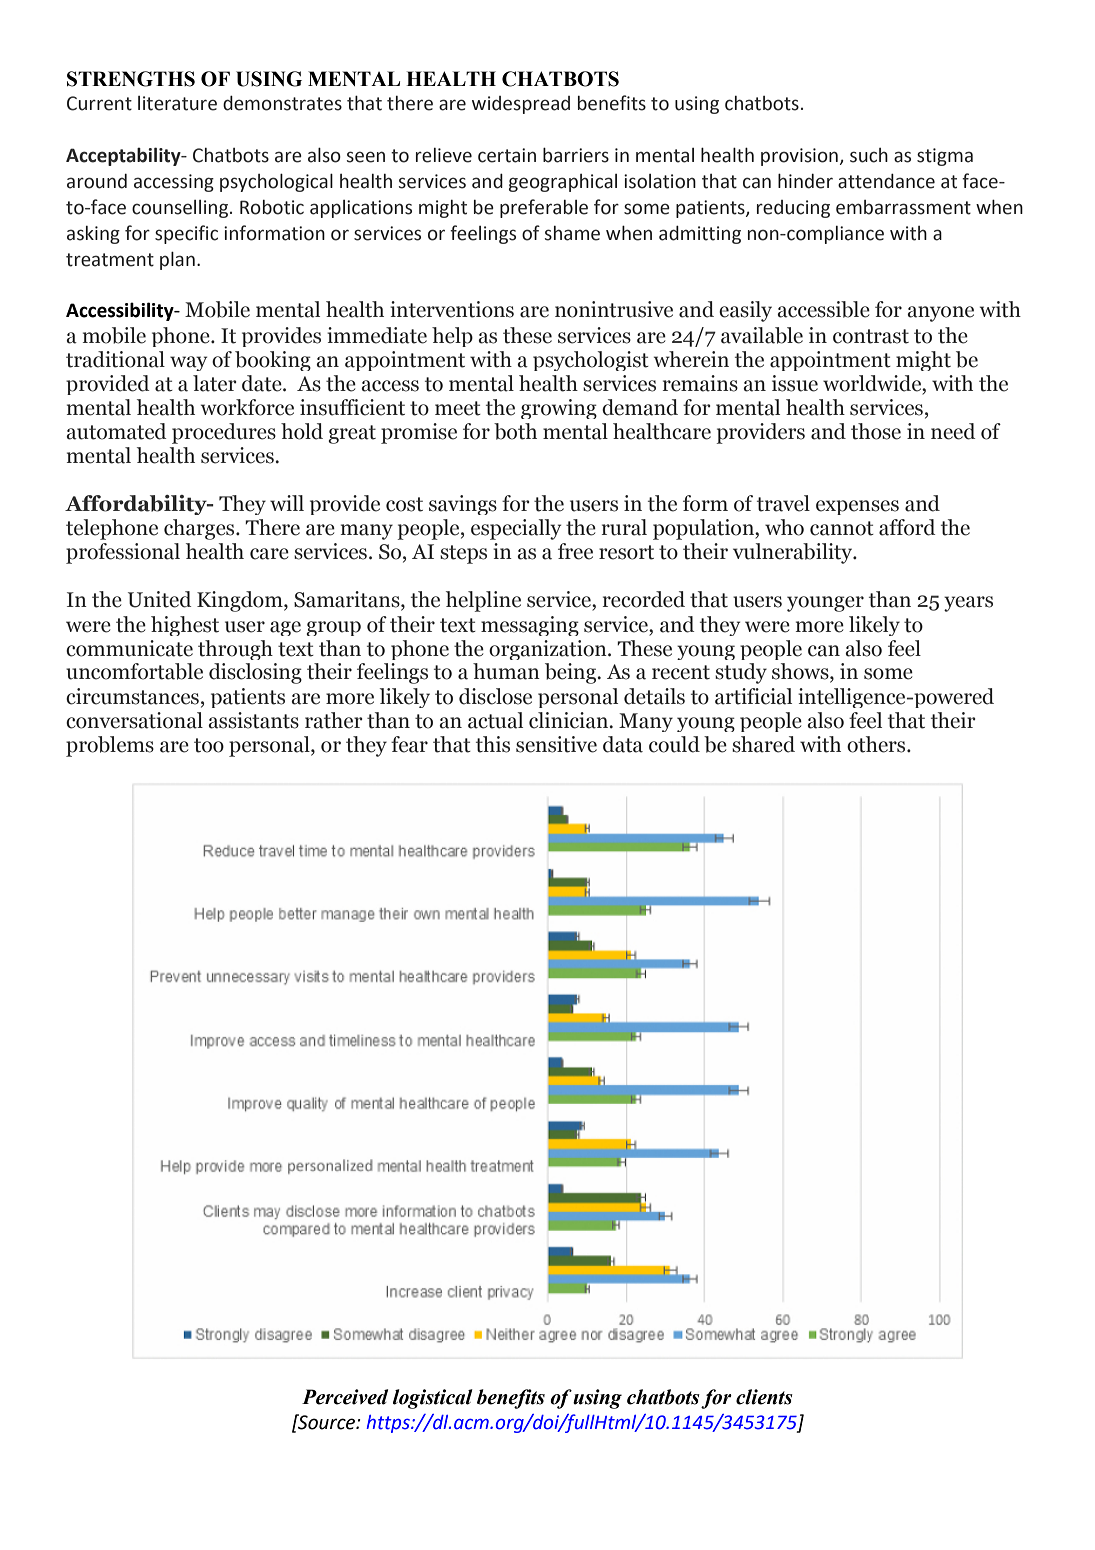 The width and height of the screenshot is (1095, 1550). What do you see at coordinates (177, 103) in the screenshot?
I see `literature` at bounding box center [177, 103].
